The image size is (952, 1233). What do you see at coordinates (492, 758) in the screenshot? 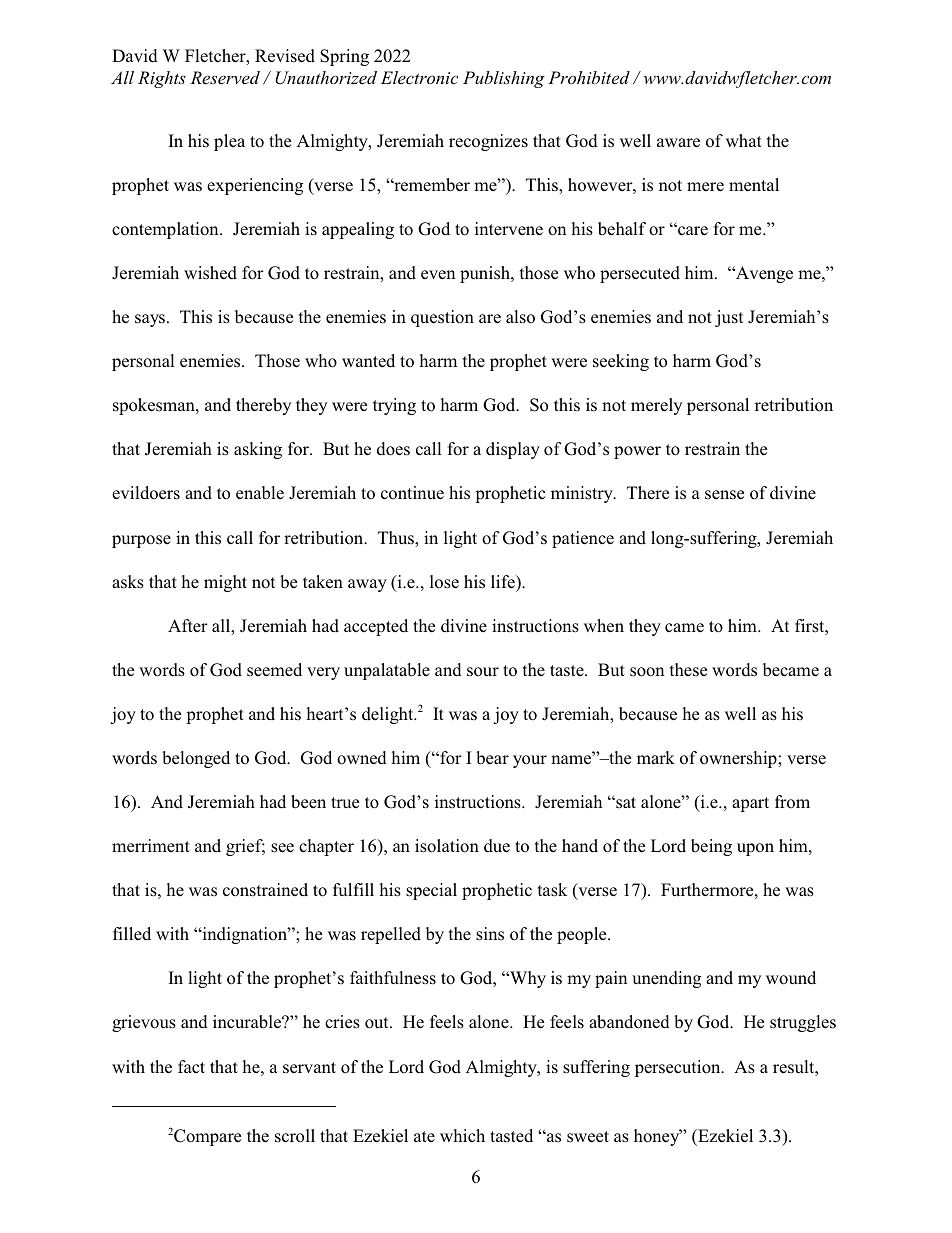
I see `bear` at bounding box center [492, 758].
